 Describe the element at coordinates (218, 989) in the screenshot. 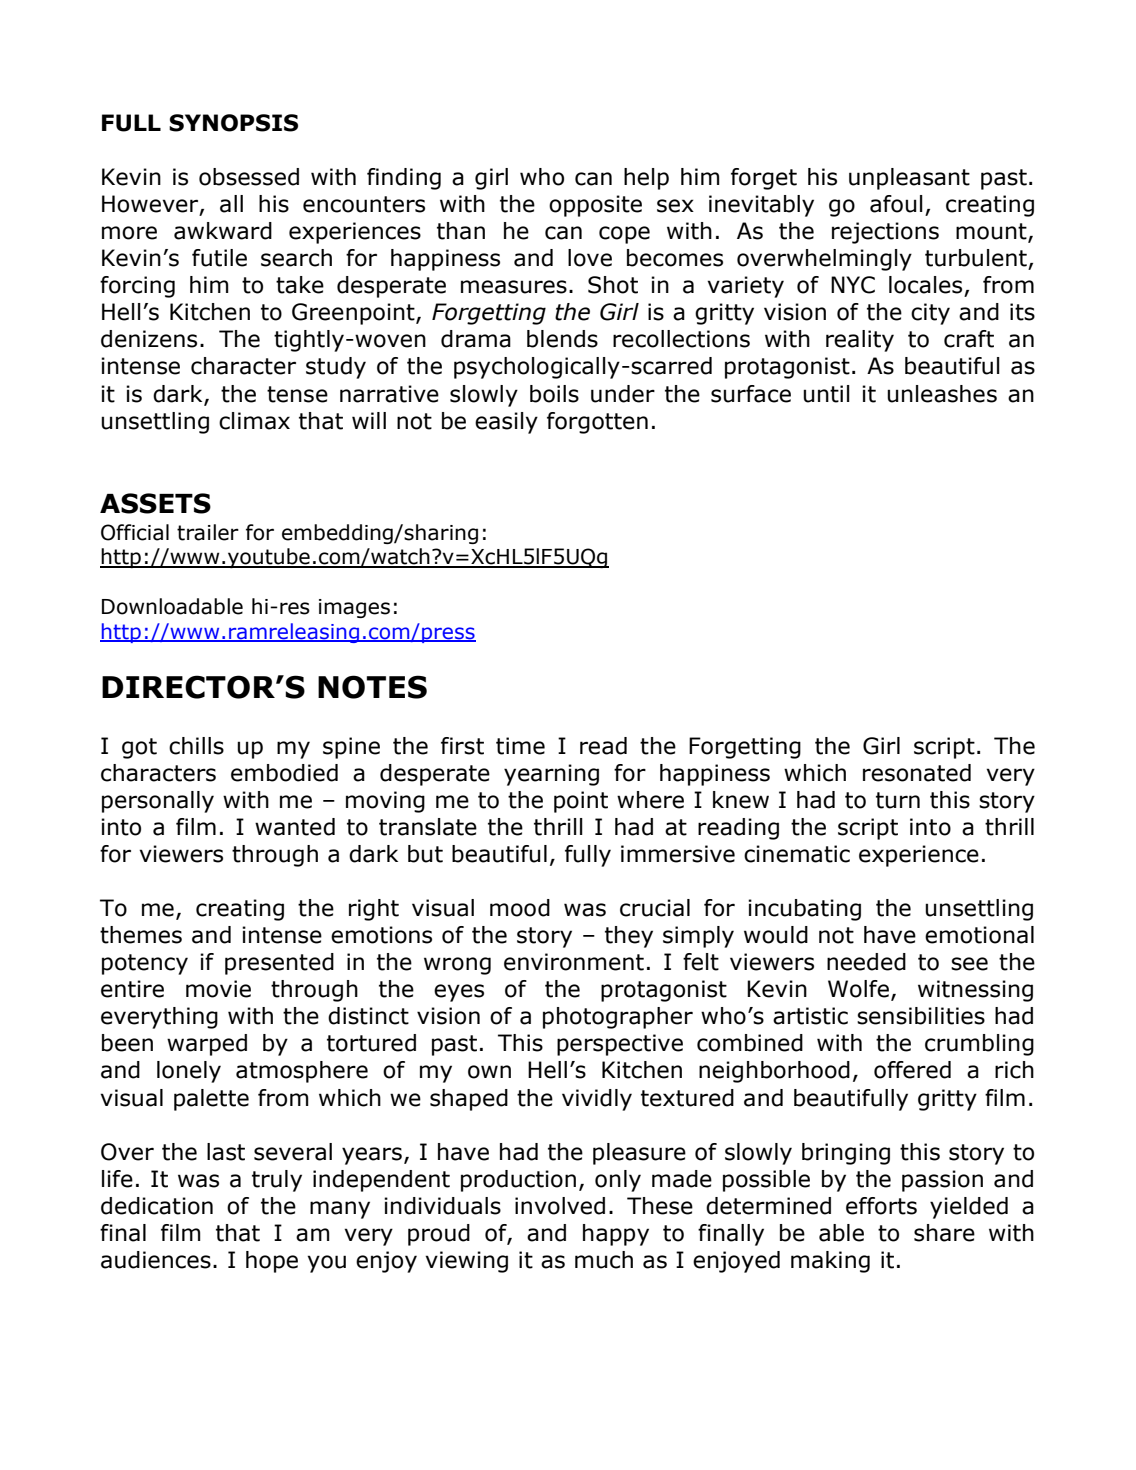

I see `movie` at that location.
